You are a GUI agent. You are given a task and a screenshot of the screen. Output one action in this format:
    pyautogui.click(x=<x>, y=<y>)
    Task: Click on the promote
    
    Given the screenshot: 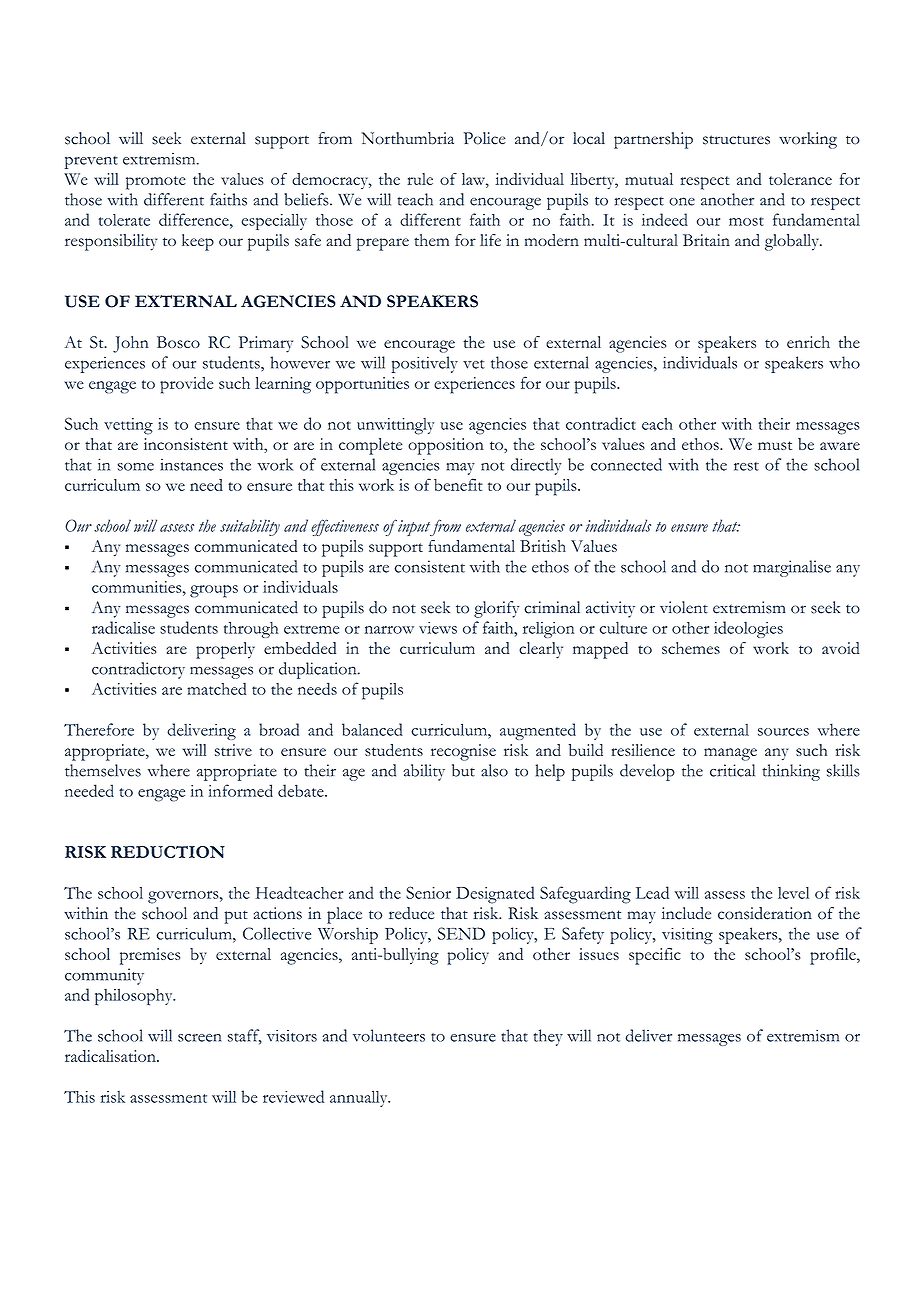 What is the action you would take?
    pyautogui.click(x=156, y=183)
